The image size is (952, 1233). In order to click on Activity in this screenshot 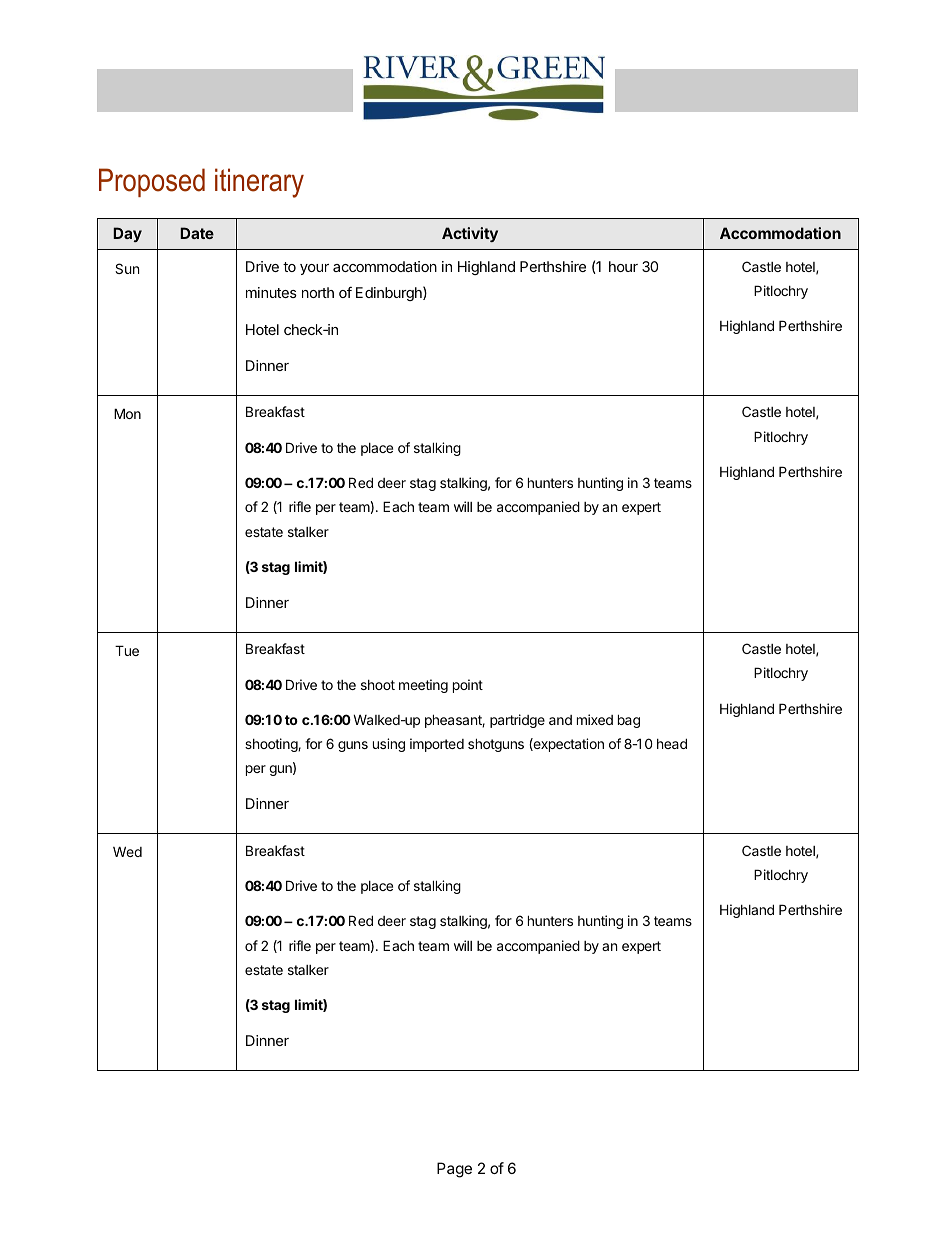, I will do `click(470, 234)`.
